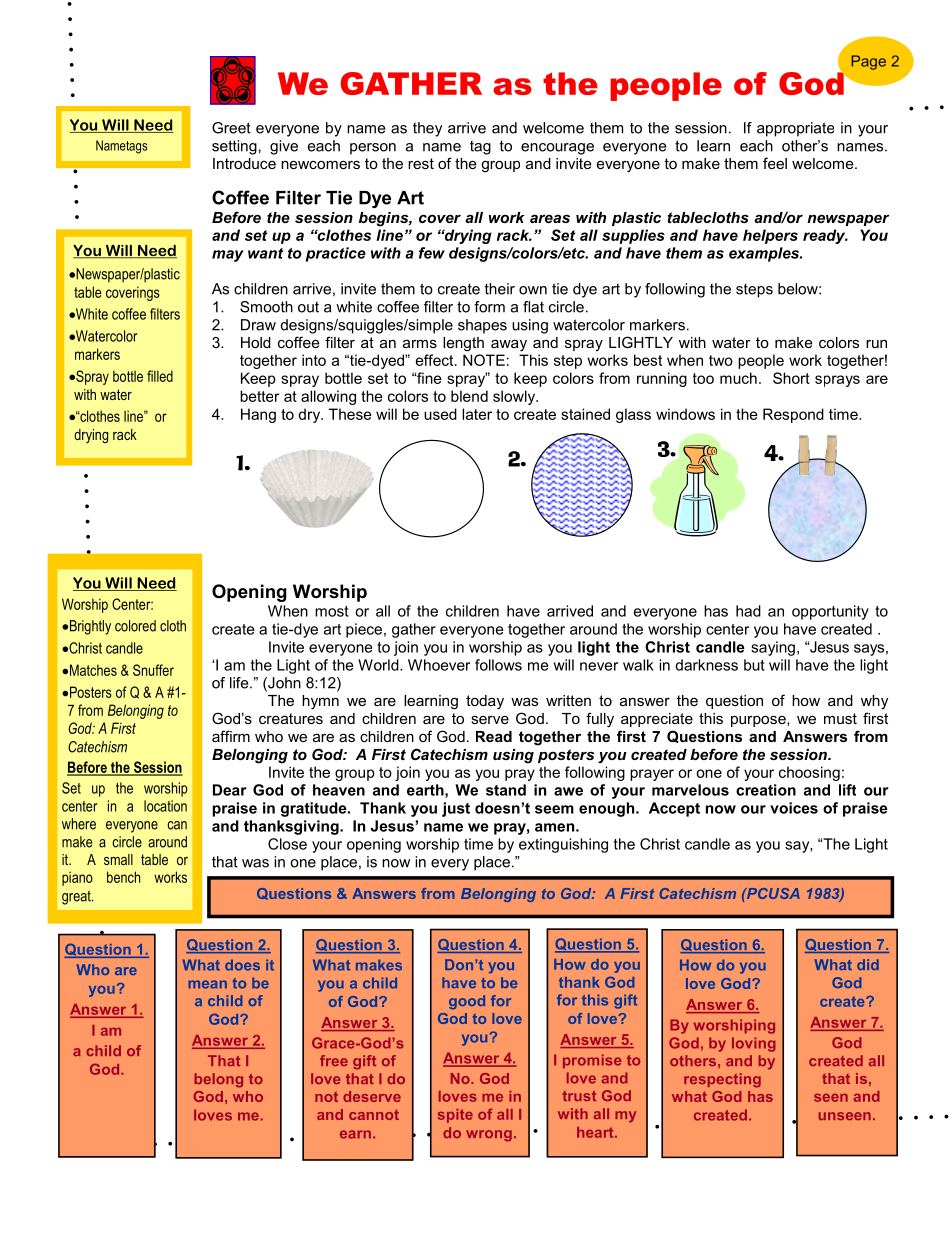 This screenshot has height=1233, width=952. What do you see at coordinates (809, 773) in the screenshot?
I see `choosing` at bounding box center [809, 773].
